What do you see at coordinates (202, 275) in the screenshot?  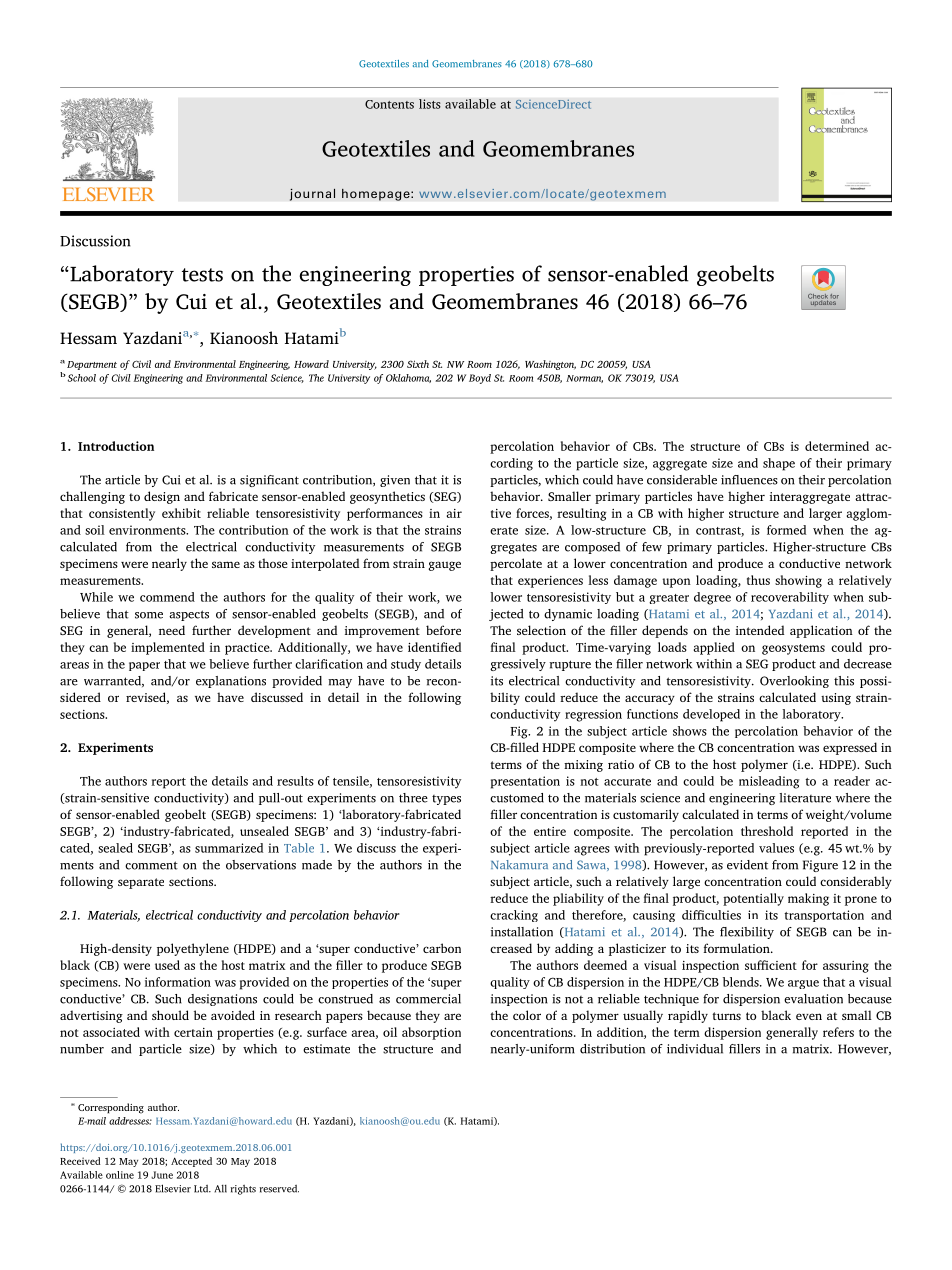 I see `tests` at bounding box center [202, 275].
